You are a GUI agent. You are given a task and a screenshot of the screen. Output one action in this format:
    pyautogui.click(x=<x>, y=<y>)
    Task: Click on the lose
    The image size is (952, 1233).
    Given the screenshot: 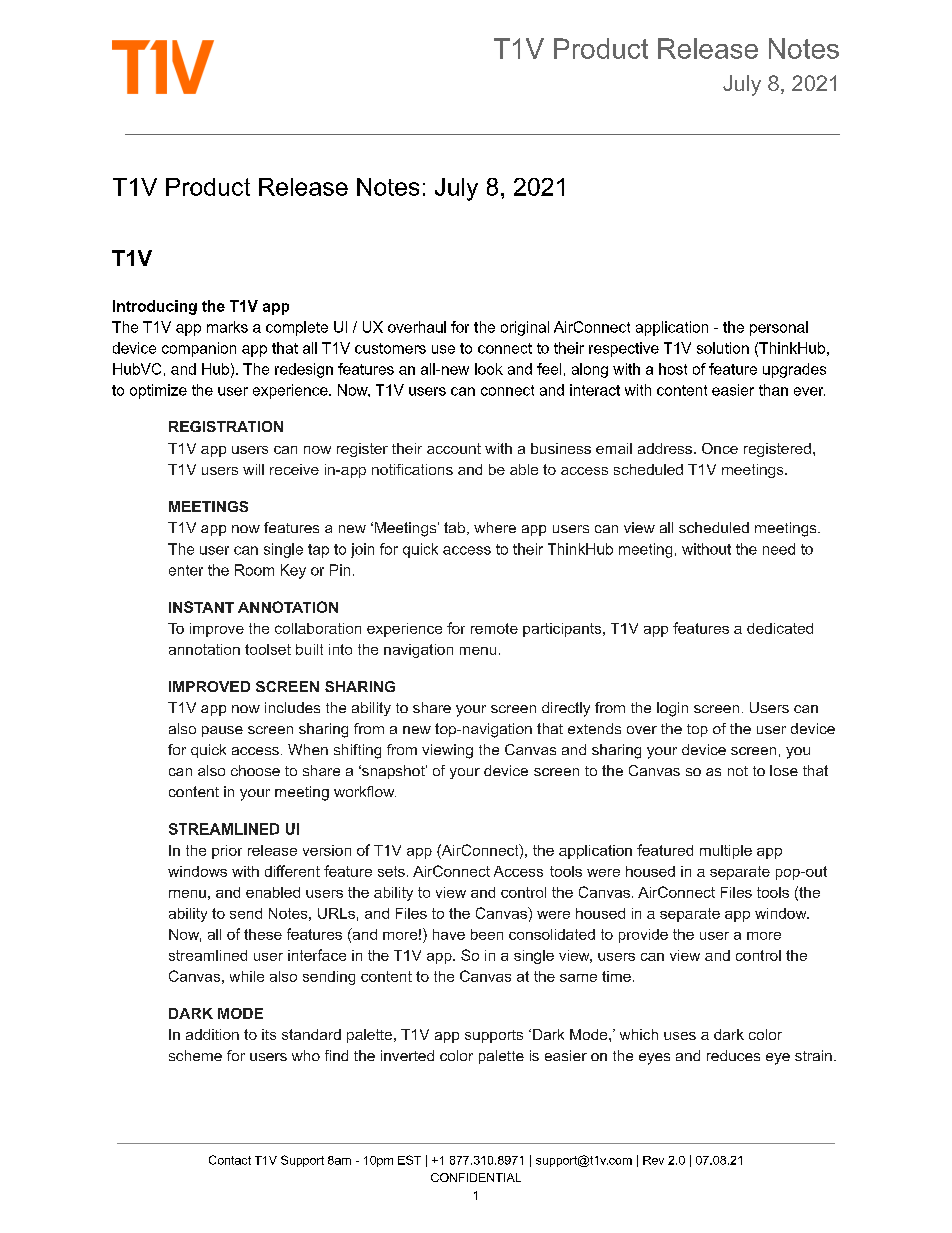 What is the action you would take?
    pyautogui.click(x=784, y=770)
